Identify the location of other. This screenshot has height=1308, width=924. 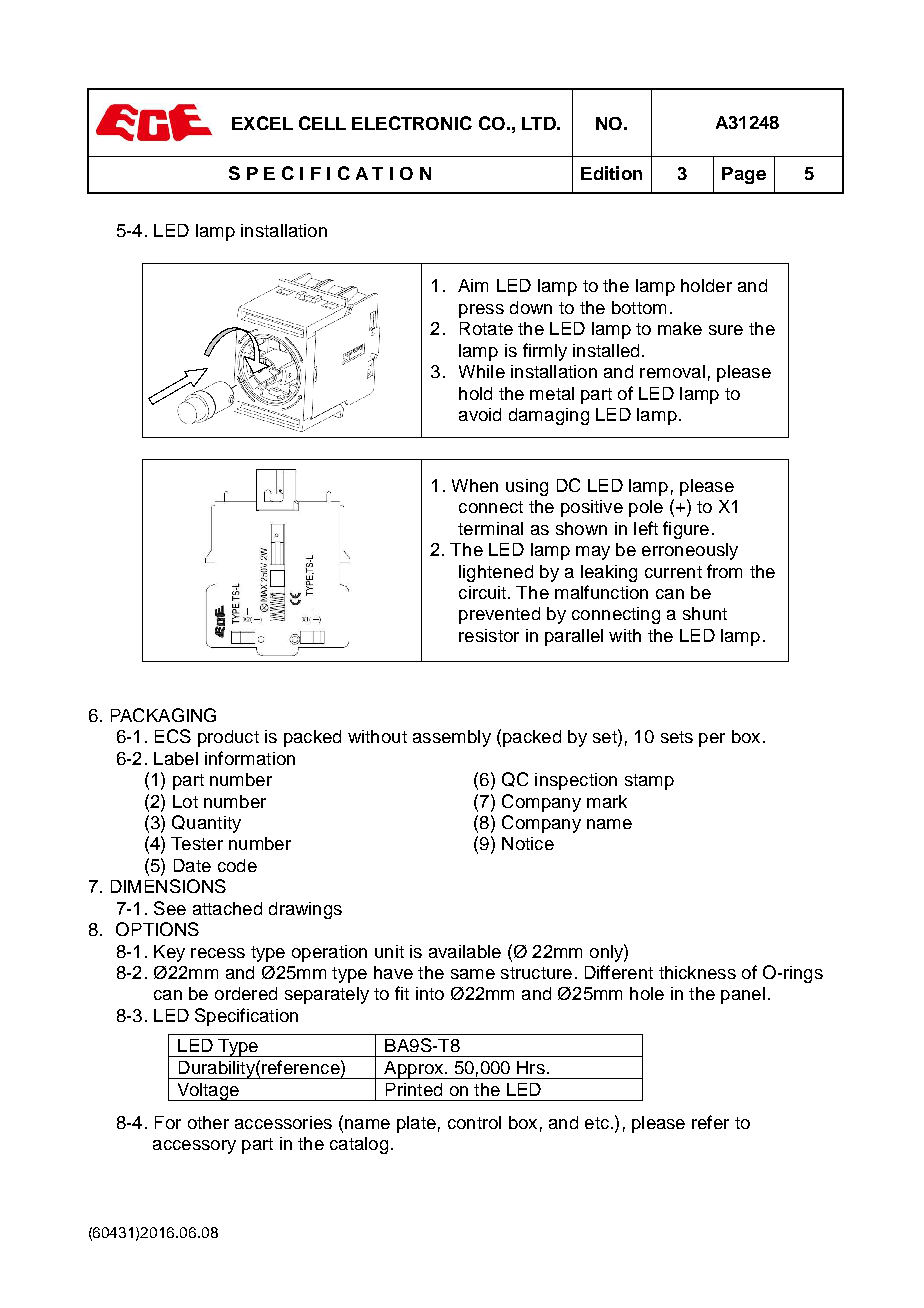
(208, 1122).
